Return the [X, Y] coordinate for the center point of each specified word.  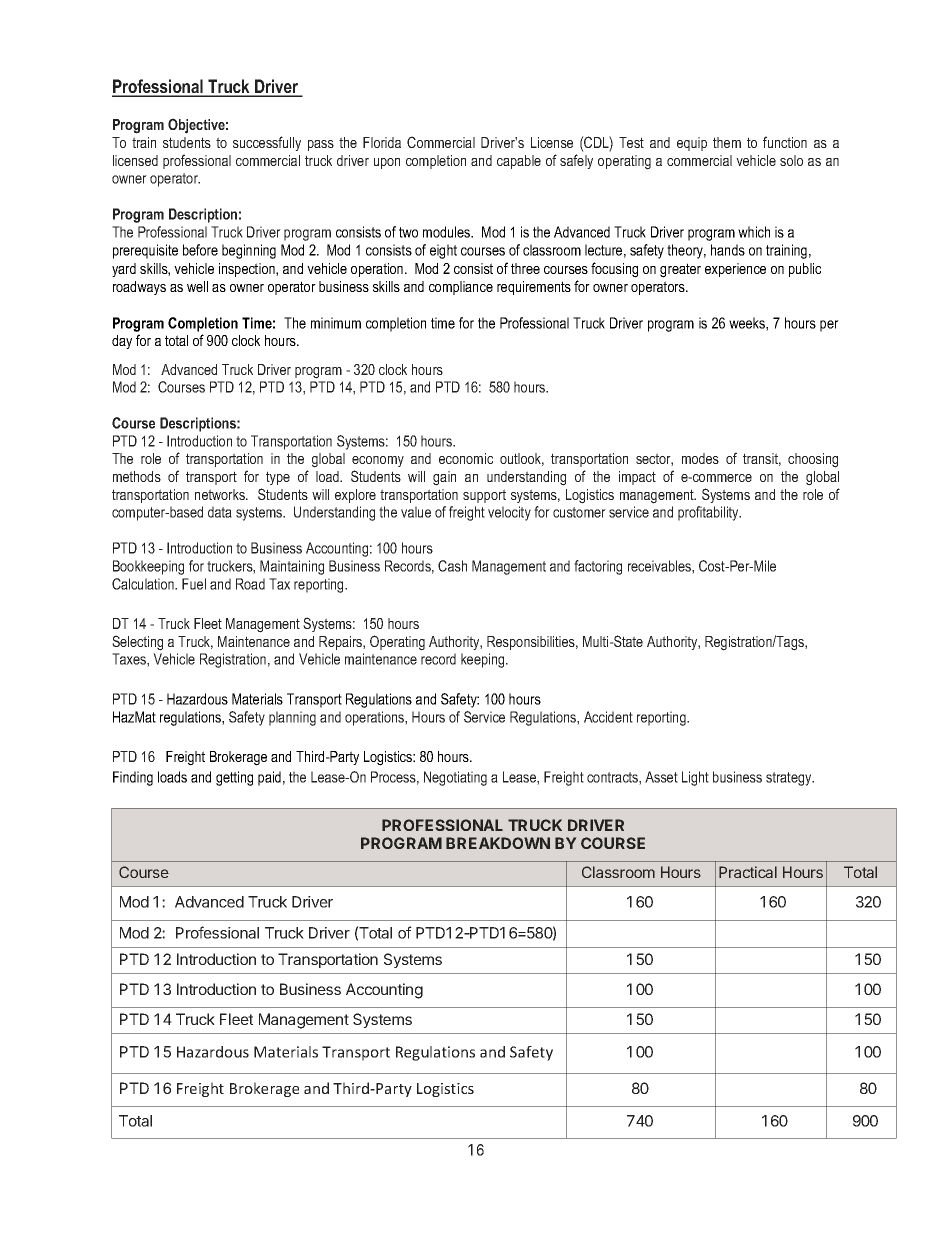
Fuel [194, 584]
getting [234, 778]
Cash [452, 566]
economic [466, 458]
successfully [267, 143]
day [122, 342]
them [727, 142]
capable [519, 162]
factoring [598, 567]
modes [700, 458]
